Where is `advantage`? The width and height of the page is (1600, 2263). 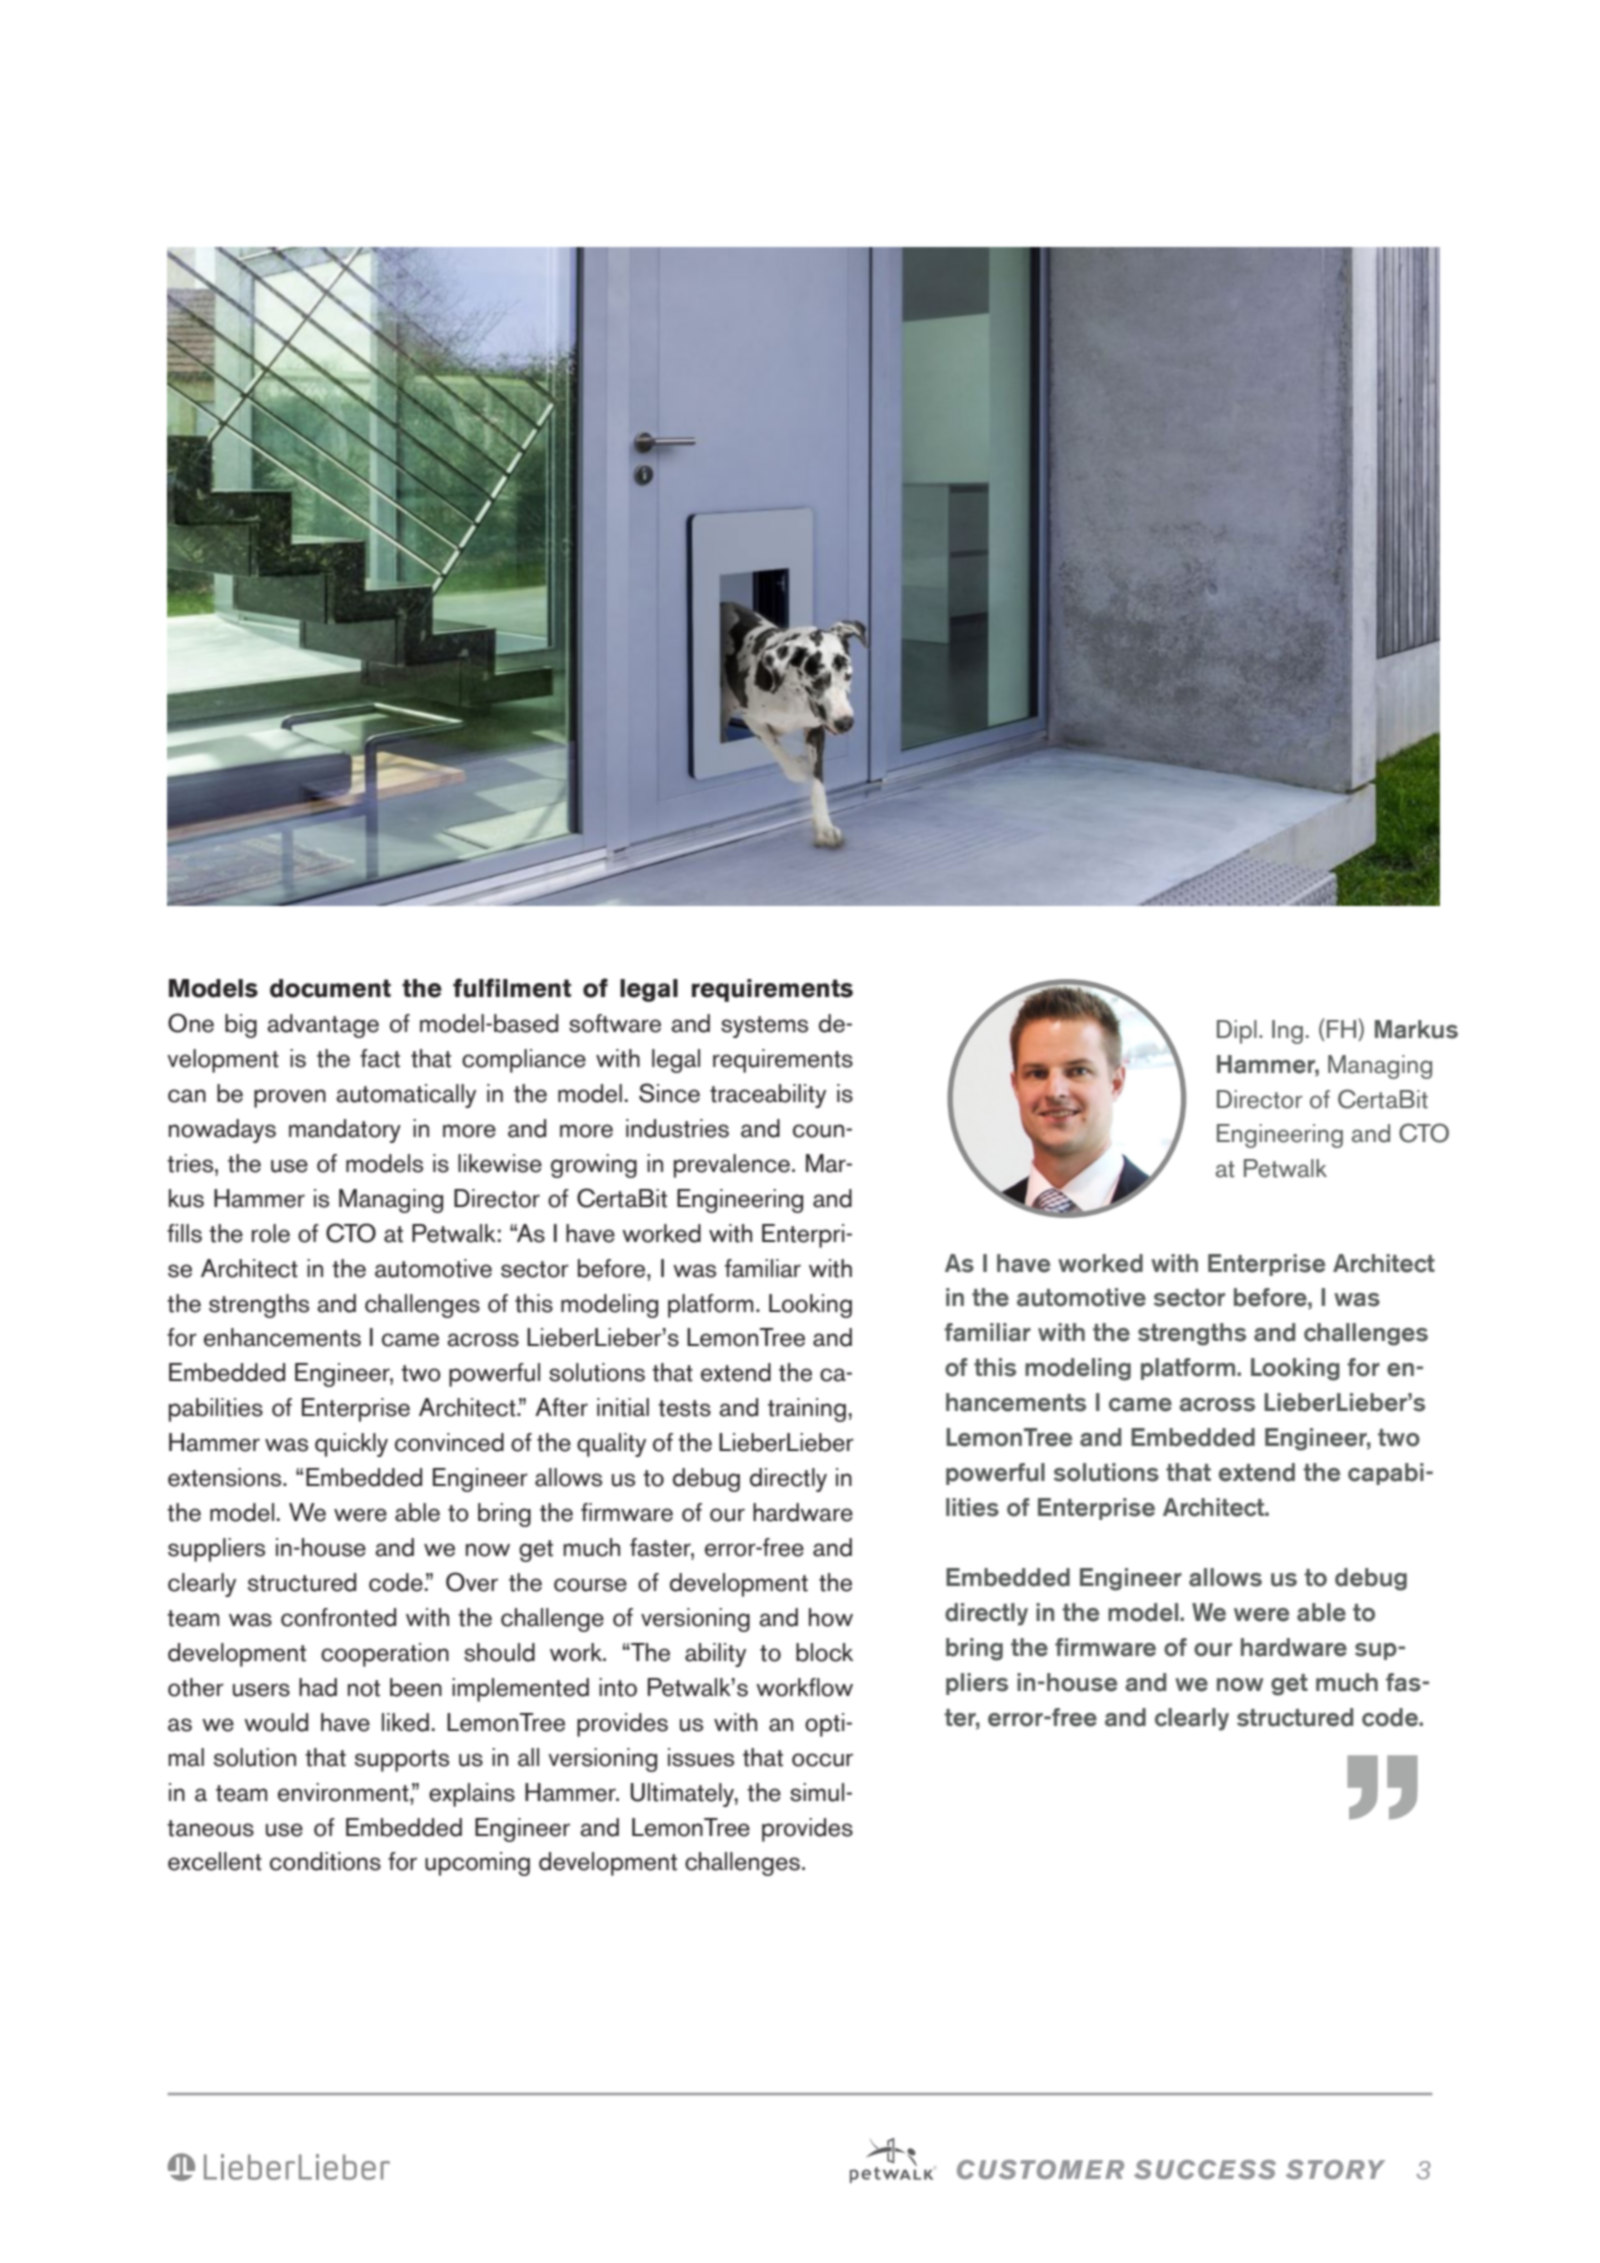 advantage is located at coordinates (323, 1026).
